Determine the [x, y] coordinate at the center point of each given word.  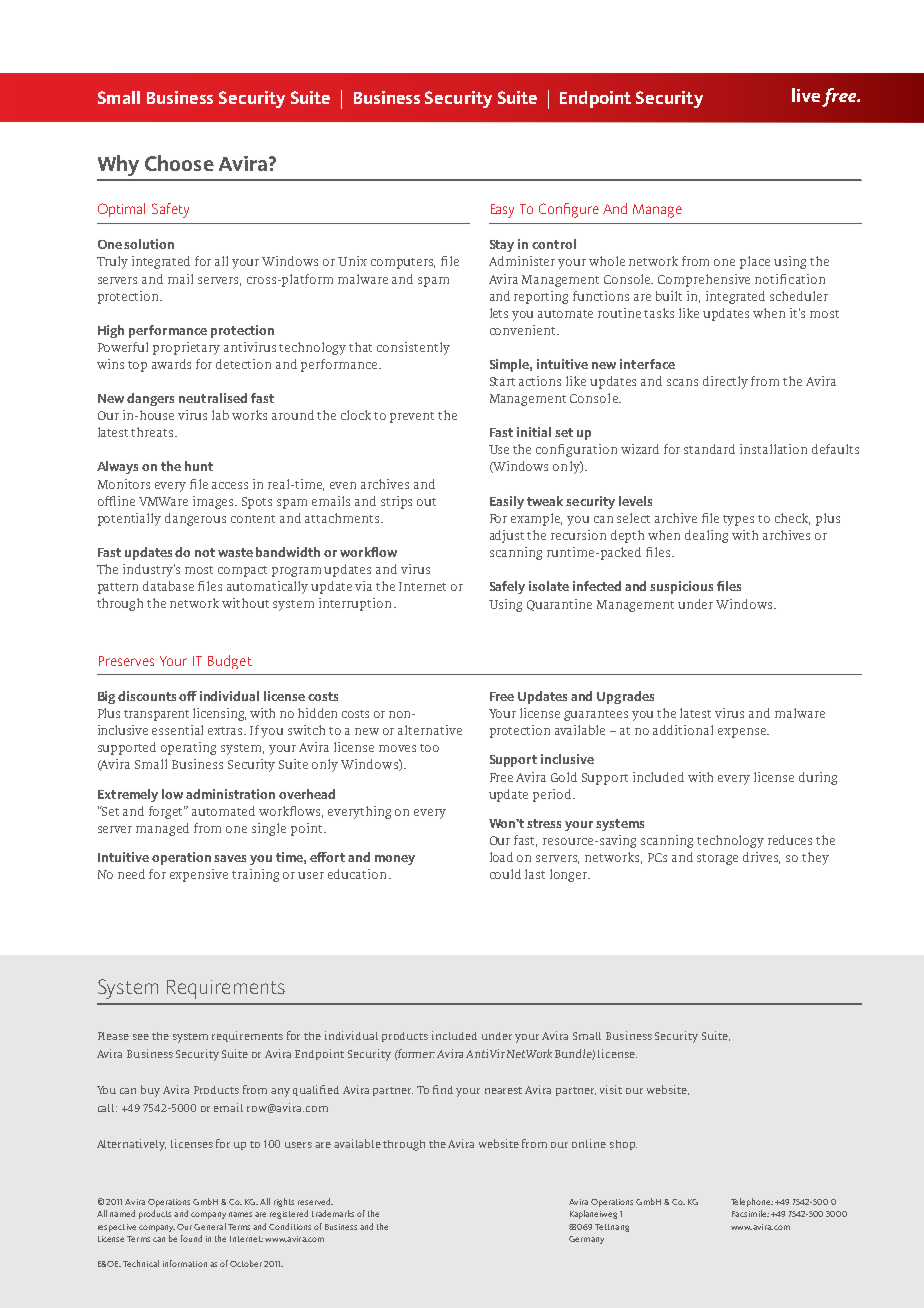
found [191, 1238]
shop [623, 1145]
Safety [170, 210]
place [755, 262]
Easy [502, 211]
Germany [586, 1240]
